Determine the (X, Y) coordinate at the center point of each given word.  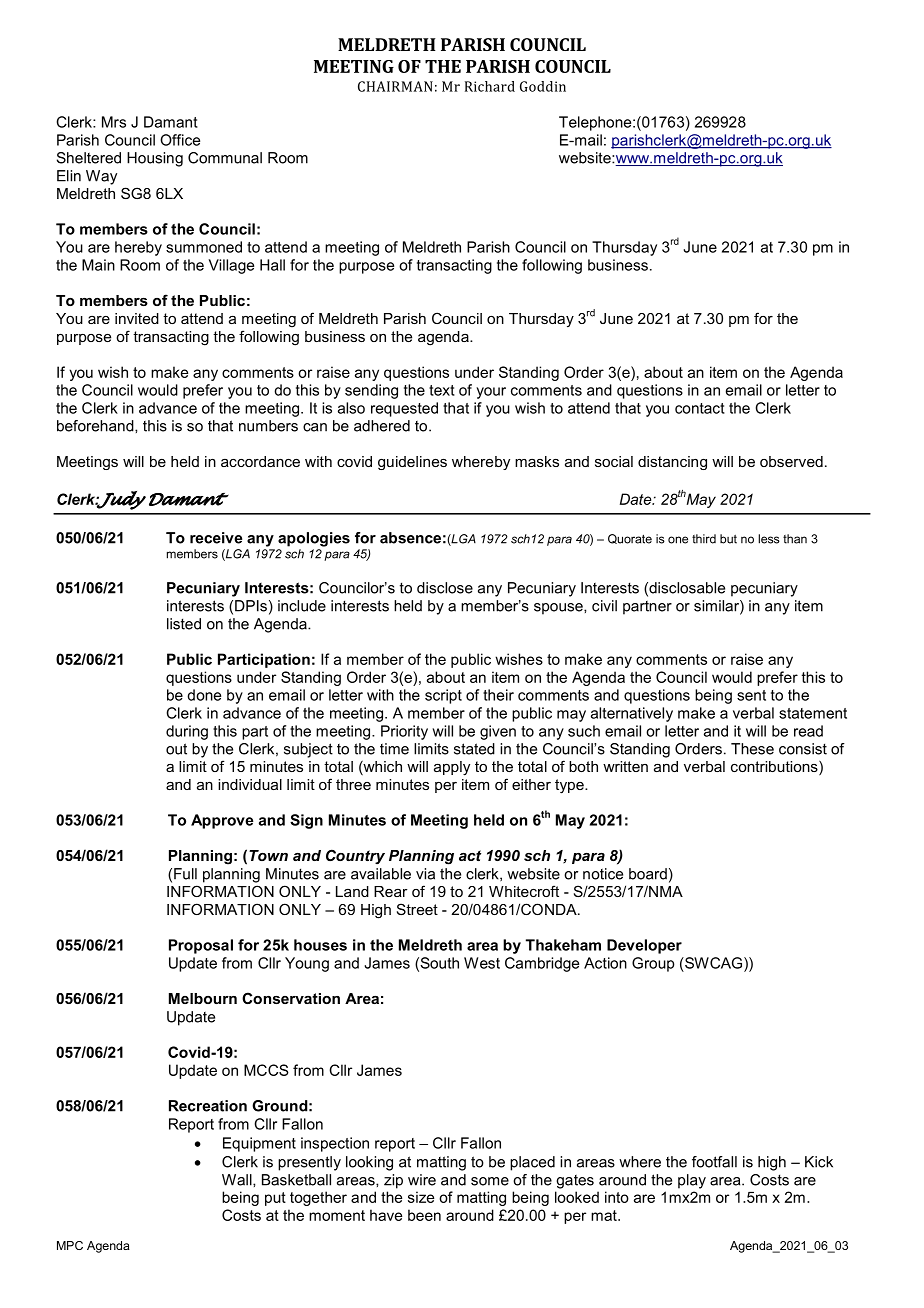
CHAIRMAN (395, 86)
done (204, 695)
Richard (490, 86)
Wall (238, 1180)
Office (180, 140)
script (443, 696)
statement (813, 713)
